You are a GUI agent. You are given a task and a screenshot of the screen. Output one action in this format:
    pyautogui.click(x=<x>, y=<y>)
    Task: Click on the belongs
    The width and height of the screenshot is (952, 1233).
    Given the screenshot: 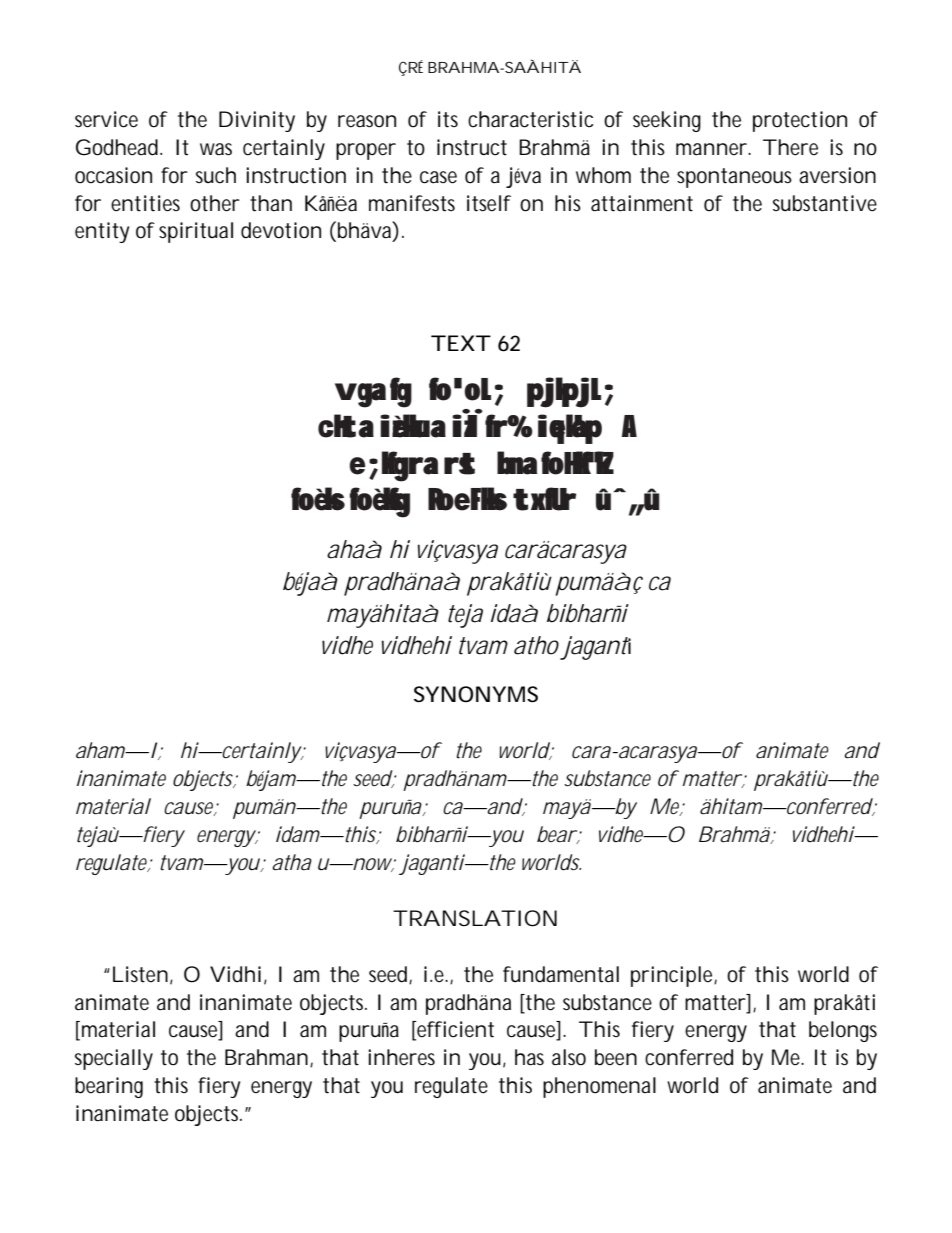 What is the action you would take?
    pyautogui.click(x=843, y=1031)
